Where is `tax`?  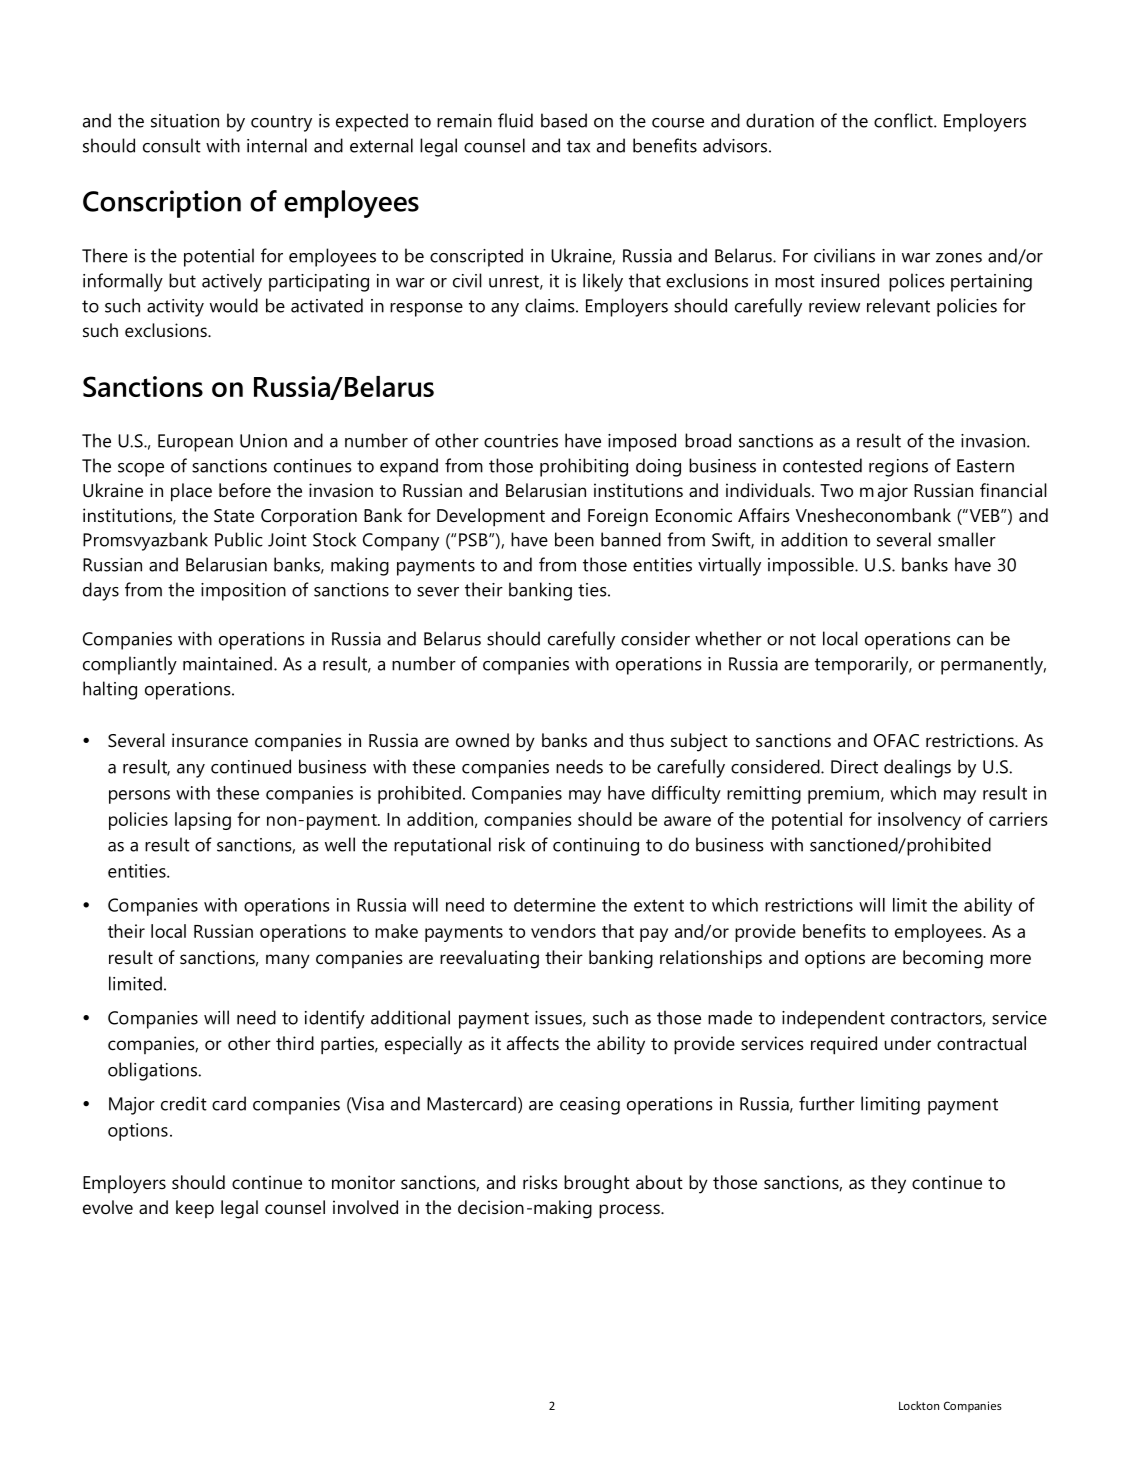
tax is located at coordinates (578, 146).
